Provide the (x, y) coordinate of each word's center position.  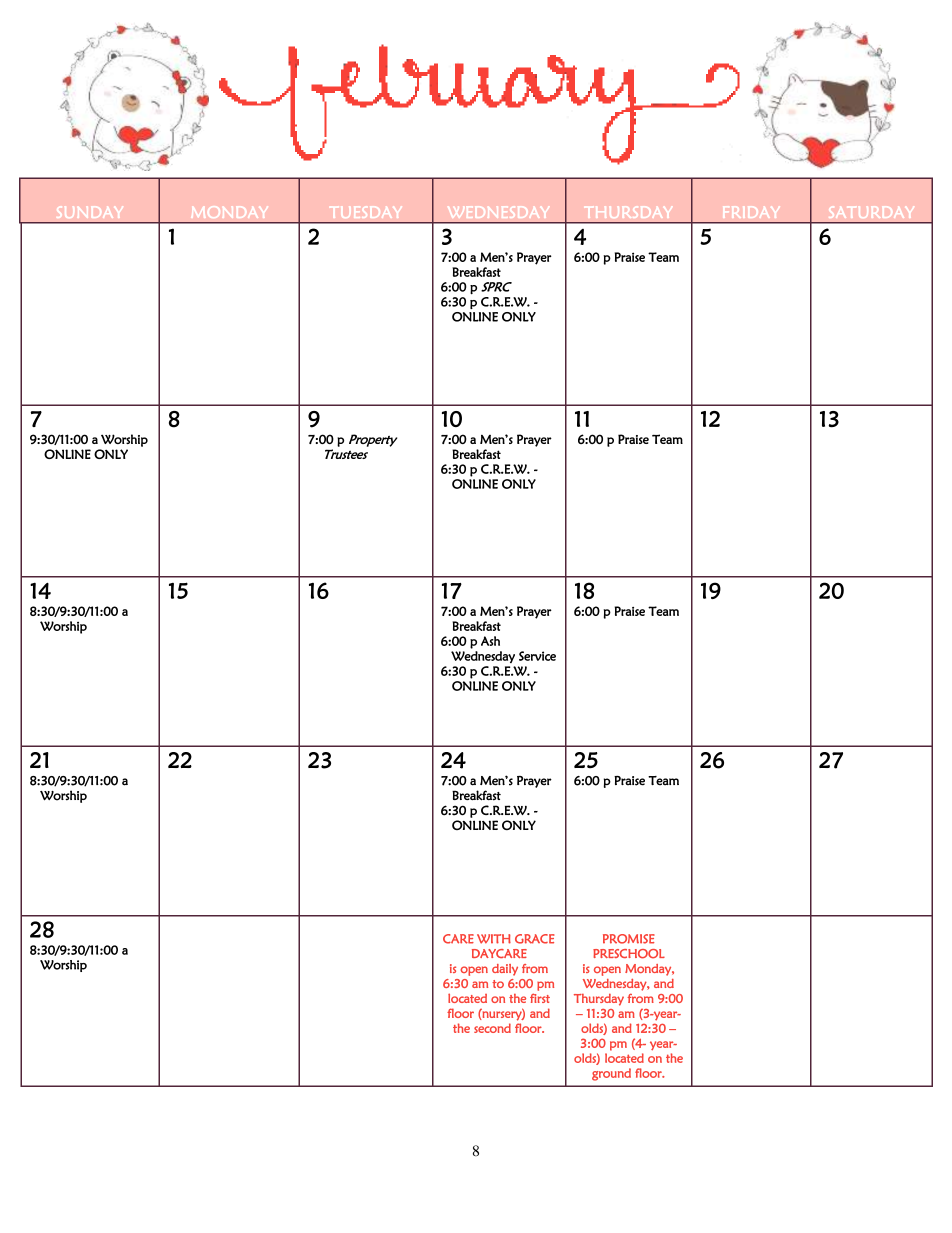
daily (505, 970)
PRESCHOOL (629, 954)
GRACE (534, 939)
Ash (490, 641)
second (492, 1028)
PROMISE (629, 939)
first (540, 998)
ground (611, 1074)
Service (537, 656)
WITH (494, 939)
